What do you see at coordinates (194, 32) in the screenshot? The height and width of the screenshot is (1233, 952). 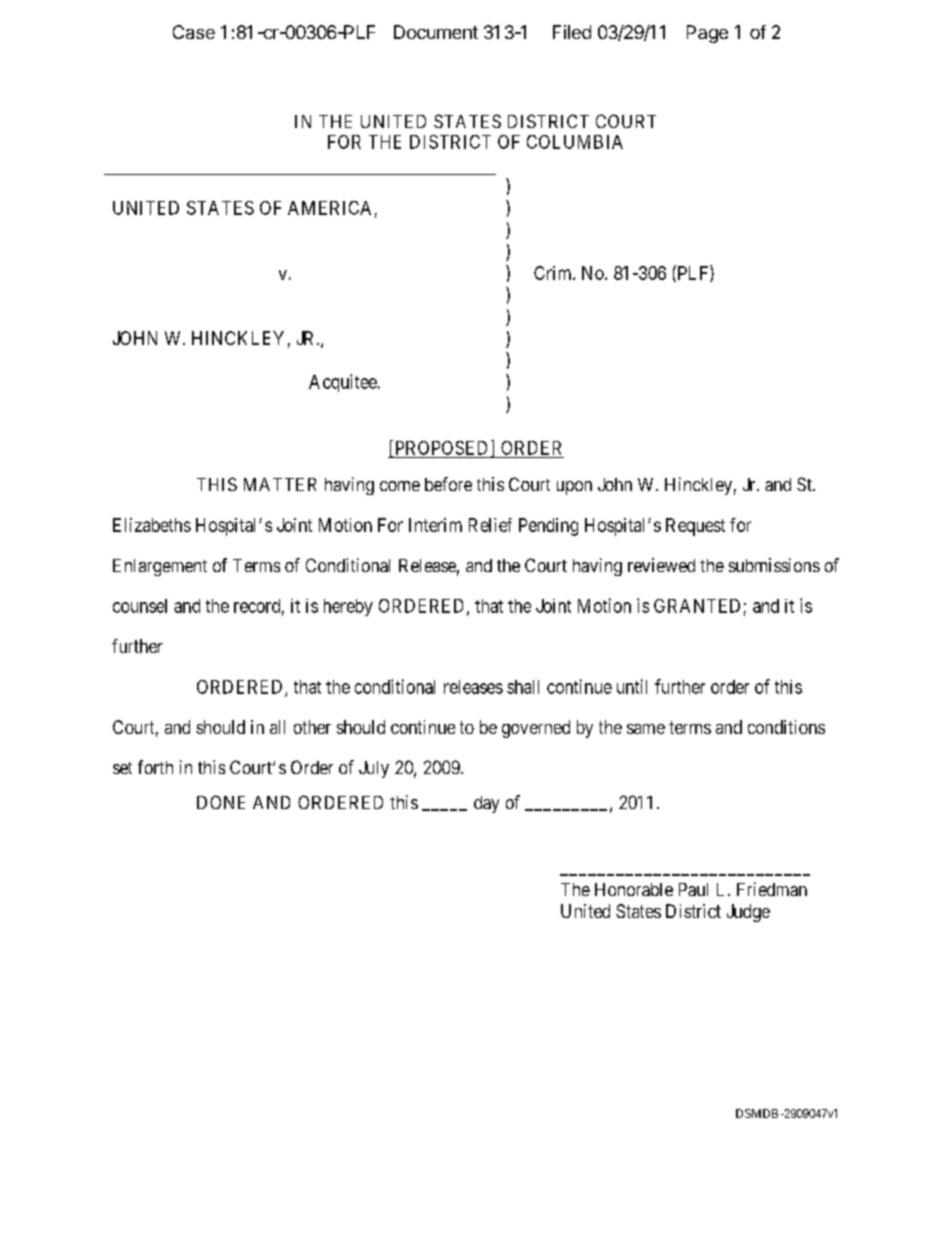 I see `Case` at bounding box center [194, 32].
